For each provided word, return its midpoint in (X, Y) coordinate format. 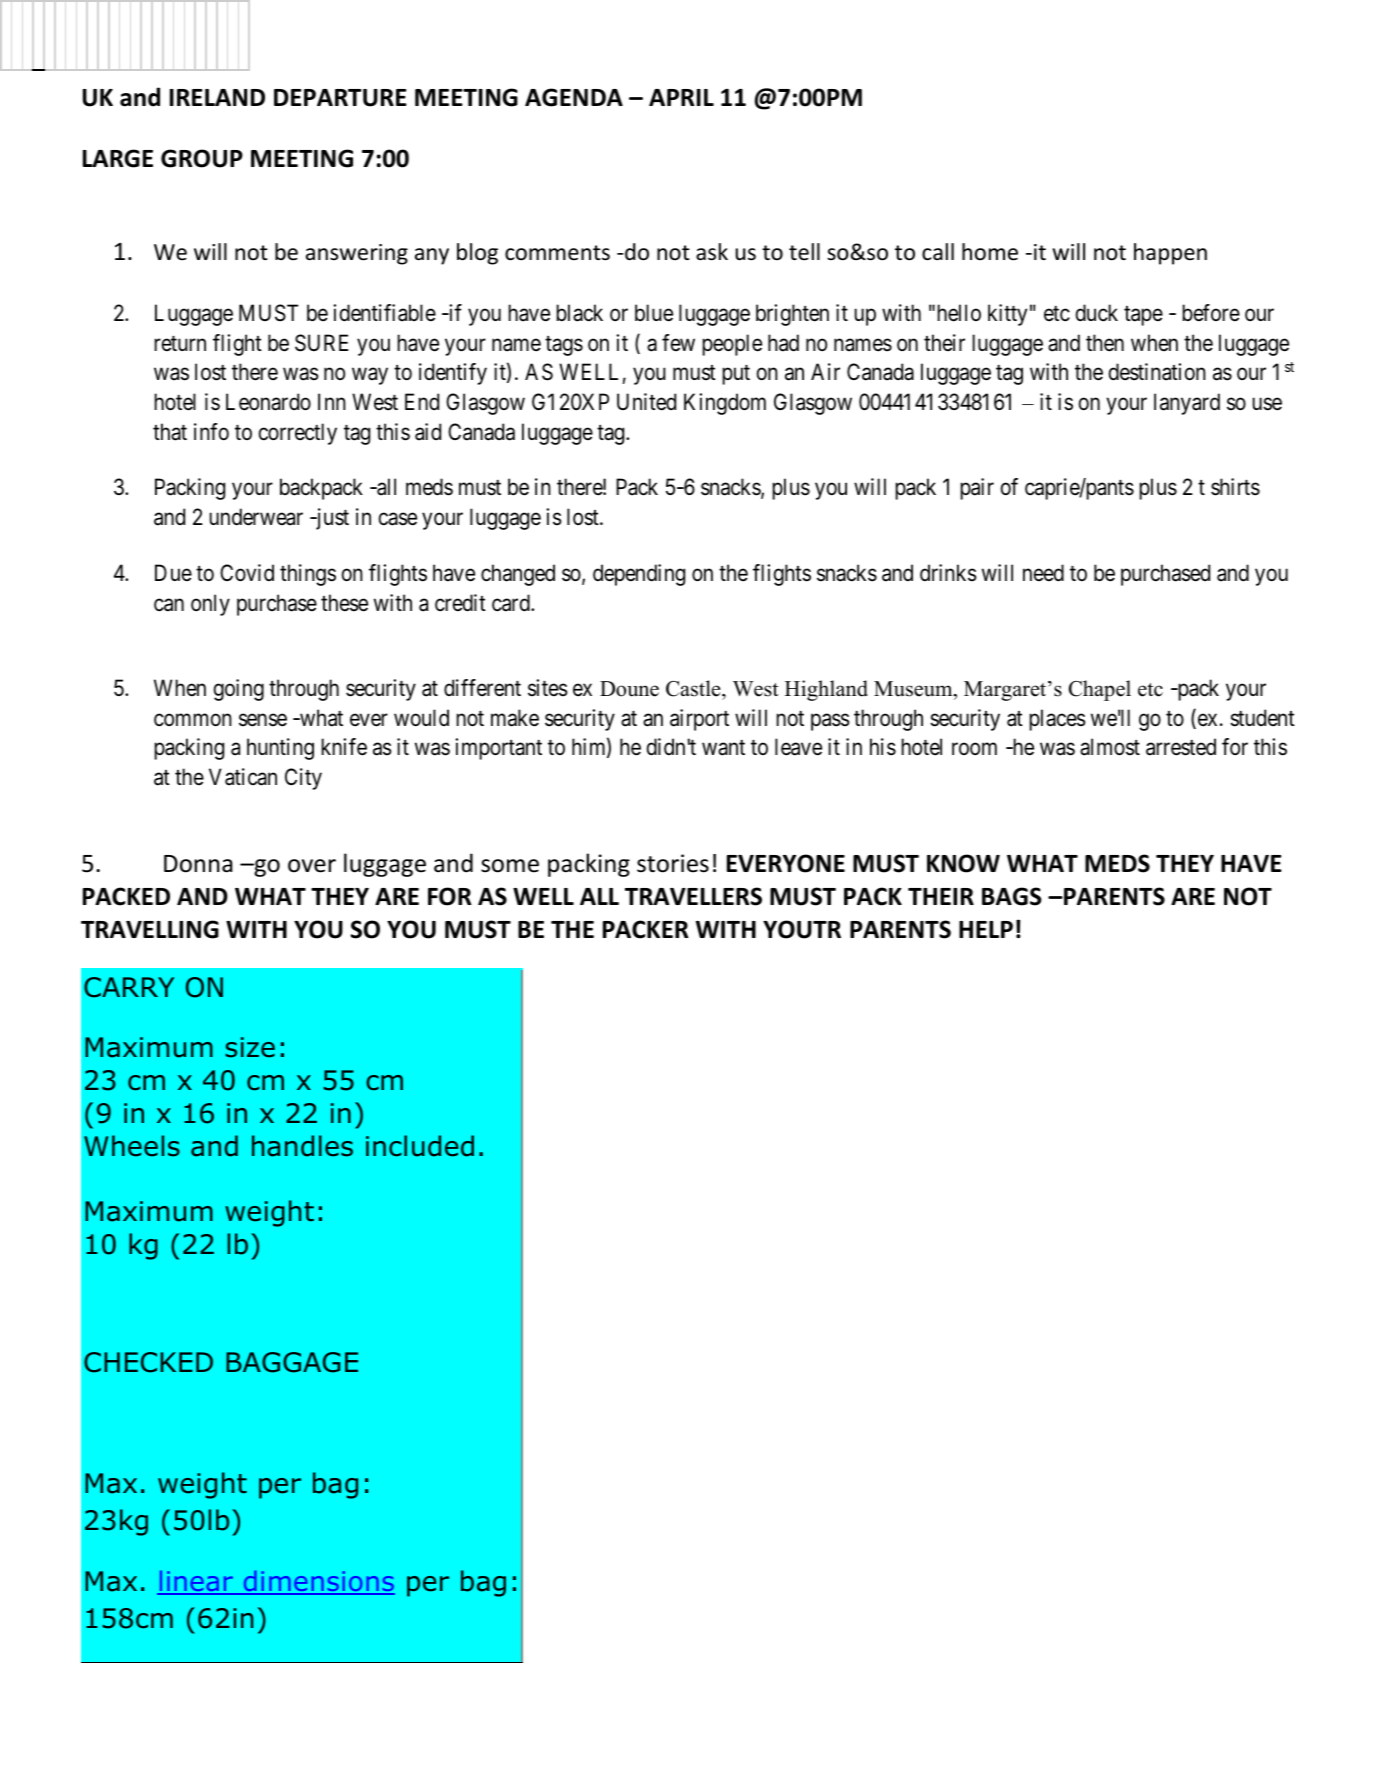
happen (1170, 254)
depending (639, 575)
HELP (986, 929)
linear (196, 1582)
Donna (198, 864)
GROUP (202, 158)
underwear (256, 517)
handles (302, 1146)
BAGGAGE (292, 1362)
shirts (1235, 487)
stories (673, 863)
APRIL (681, 97)
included (420, 1146)
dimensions (318, 1582)
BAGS (1011, 896)
